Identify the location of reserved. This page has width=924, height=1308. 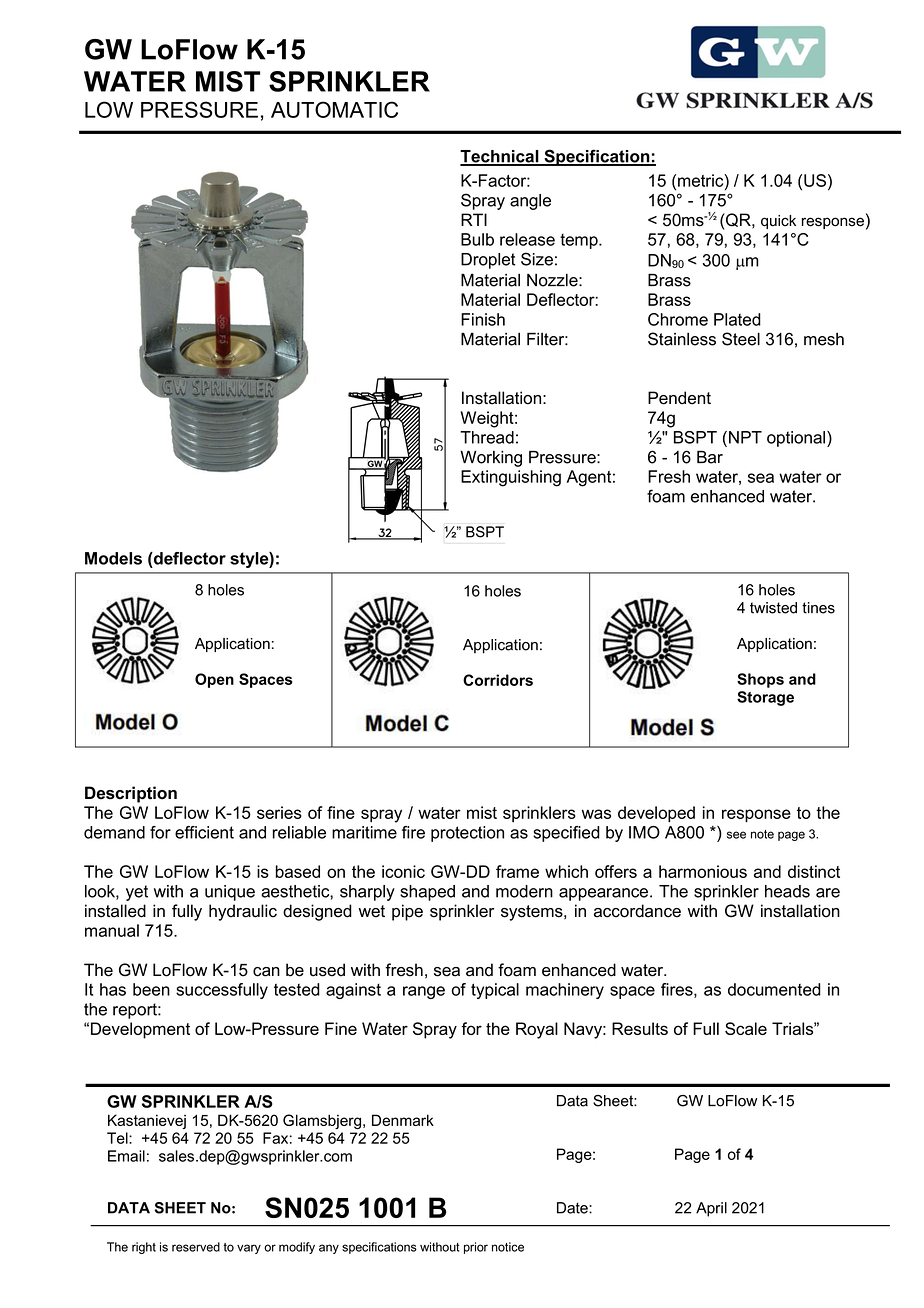
(196, 1247).
